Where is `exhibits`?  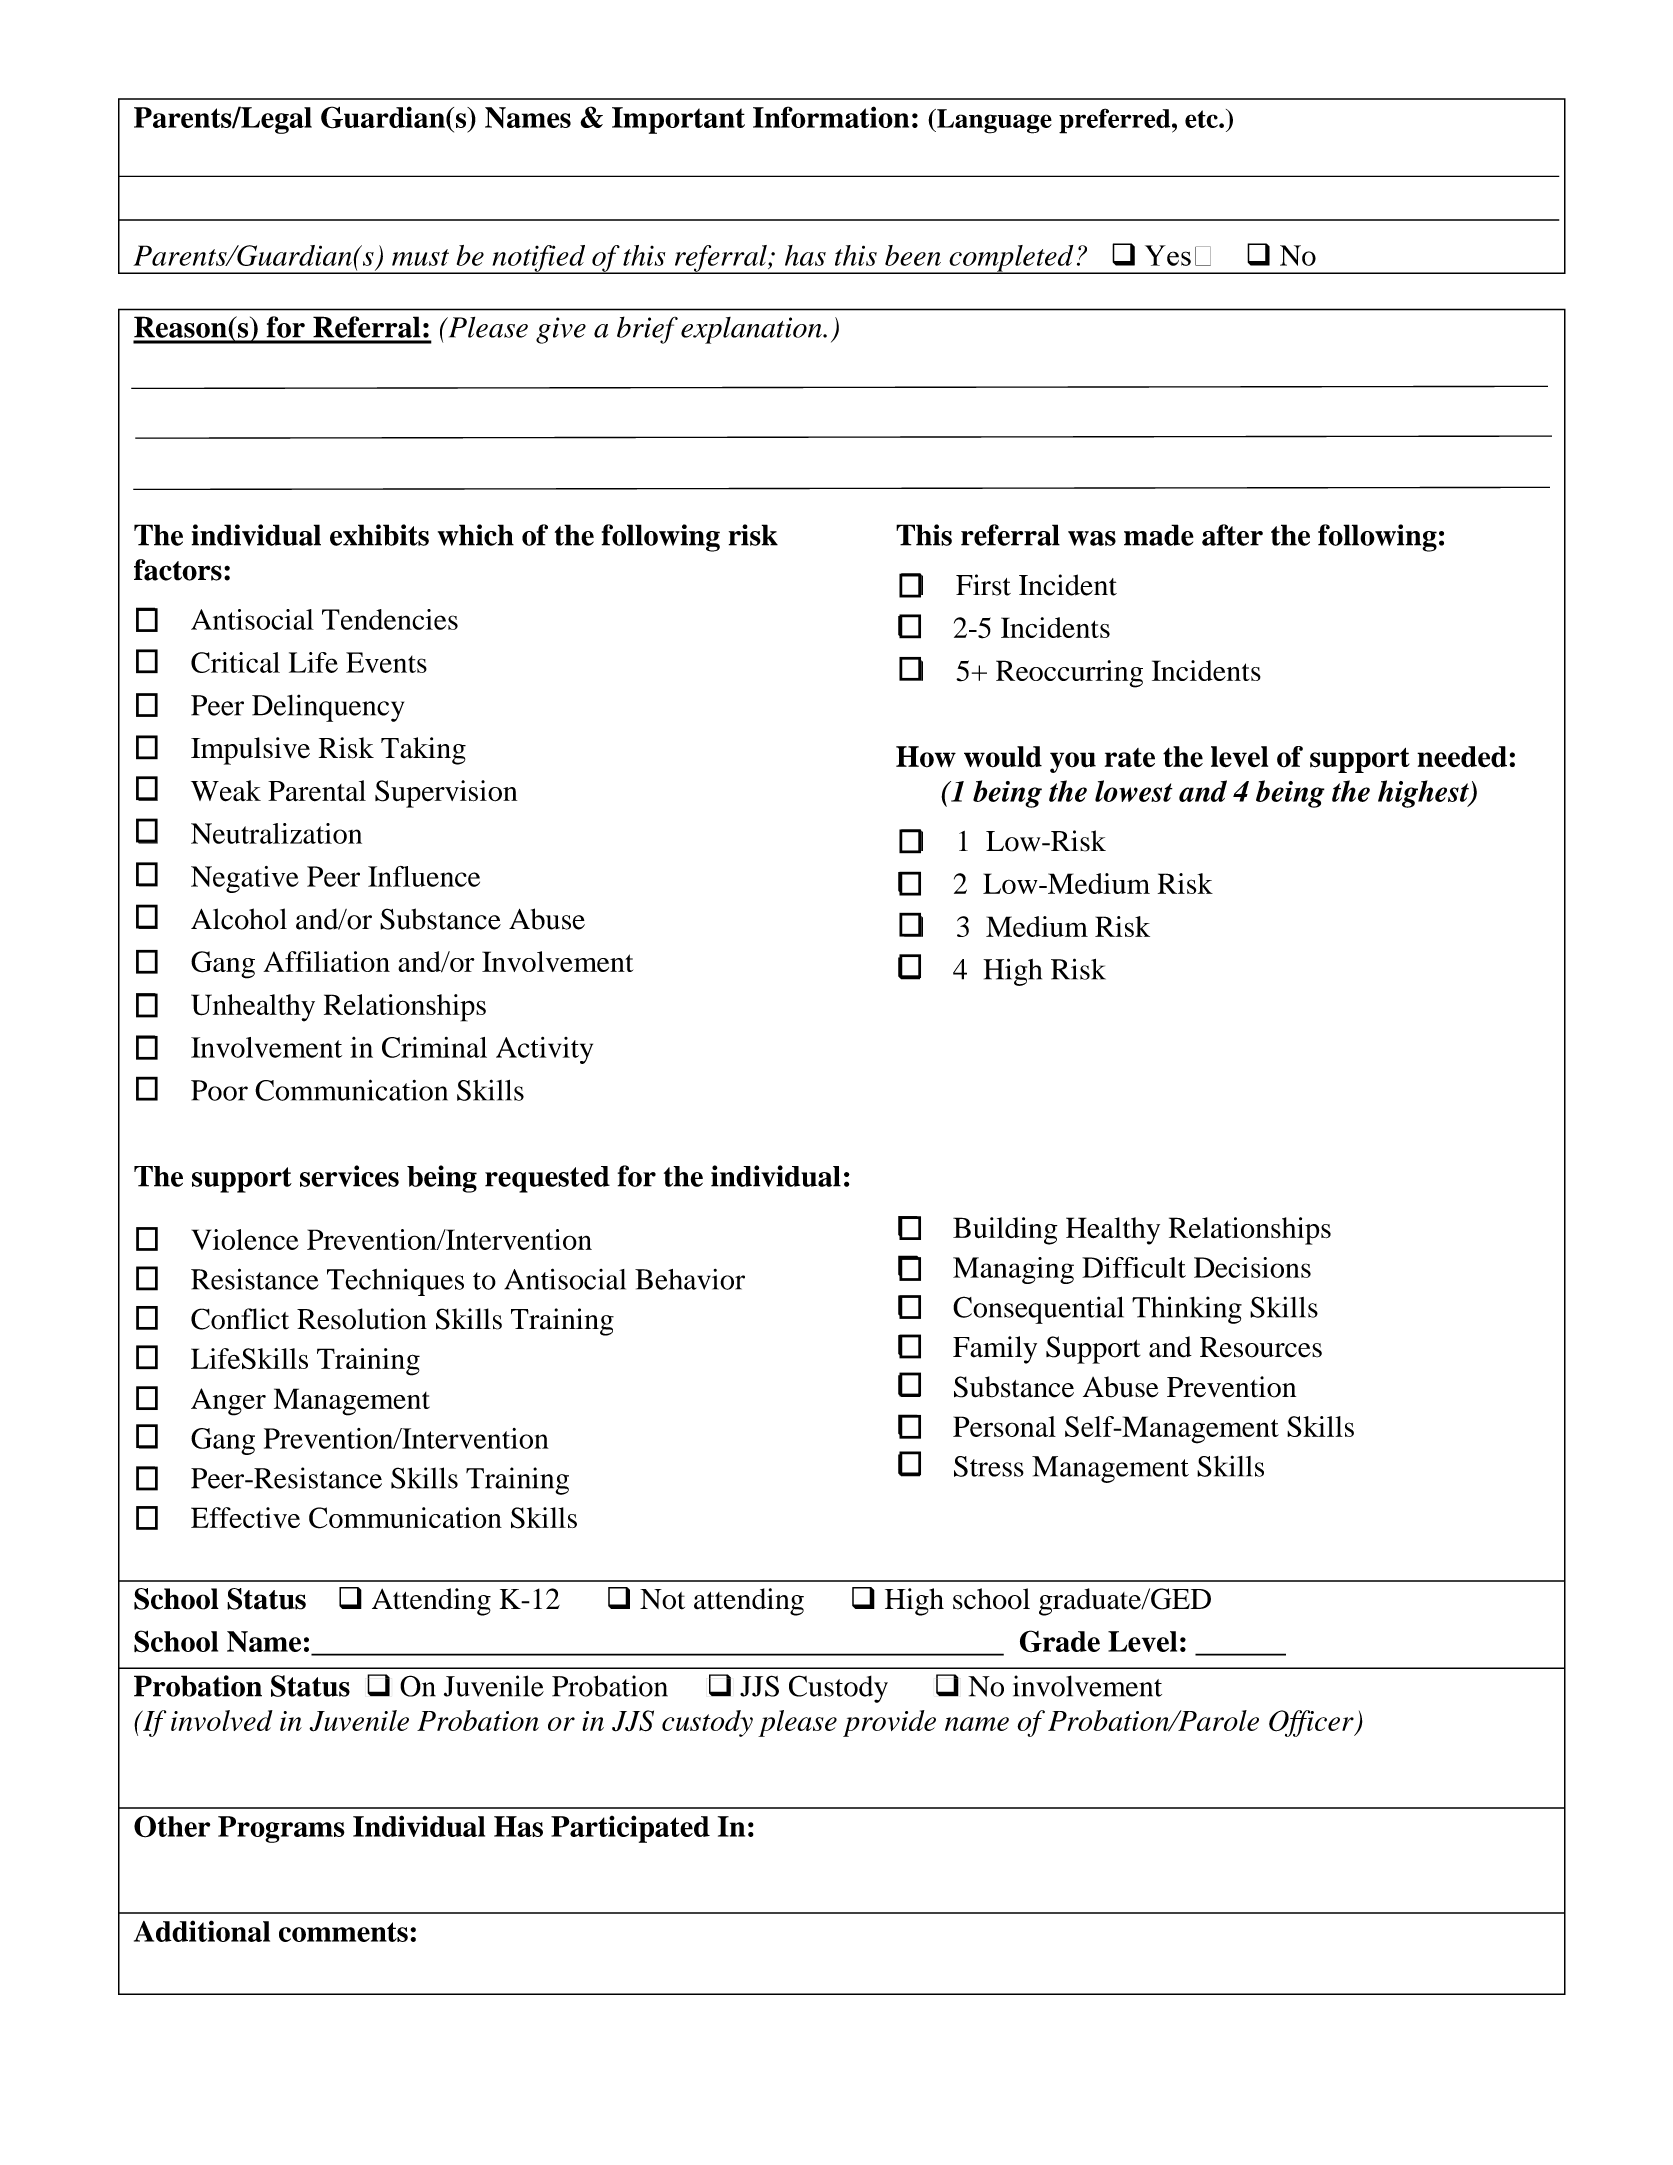
exhibits is located at coordinates (379, 535).
